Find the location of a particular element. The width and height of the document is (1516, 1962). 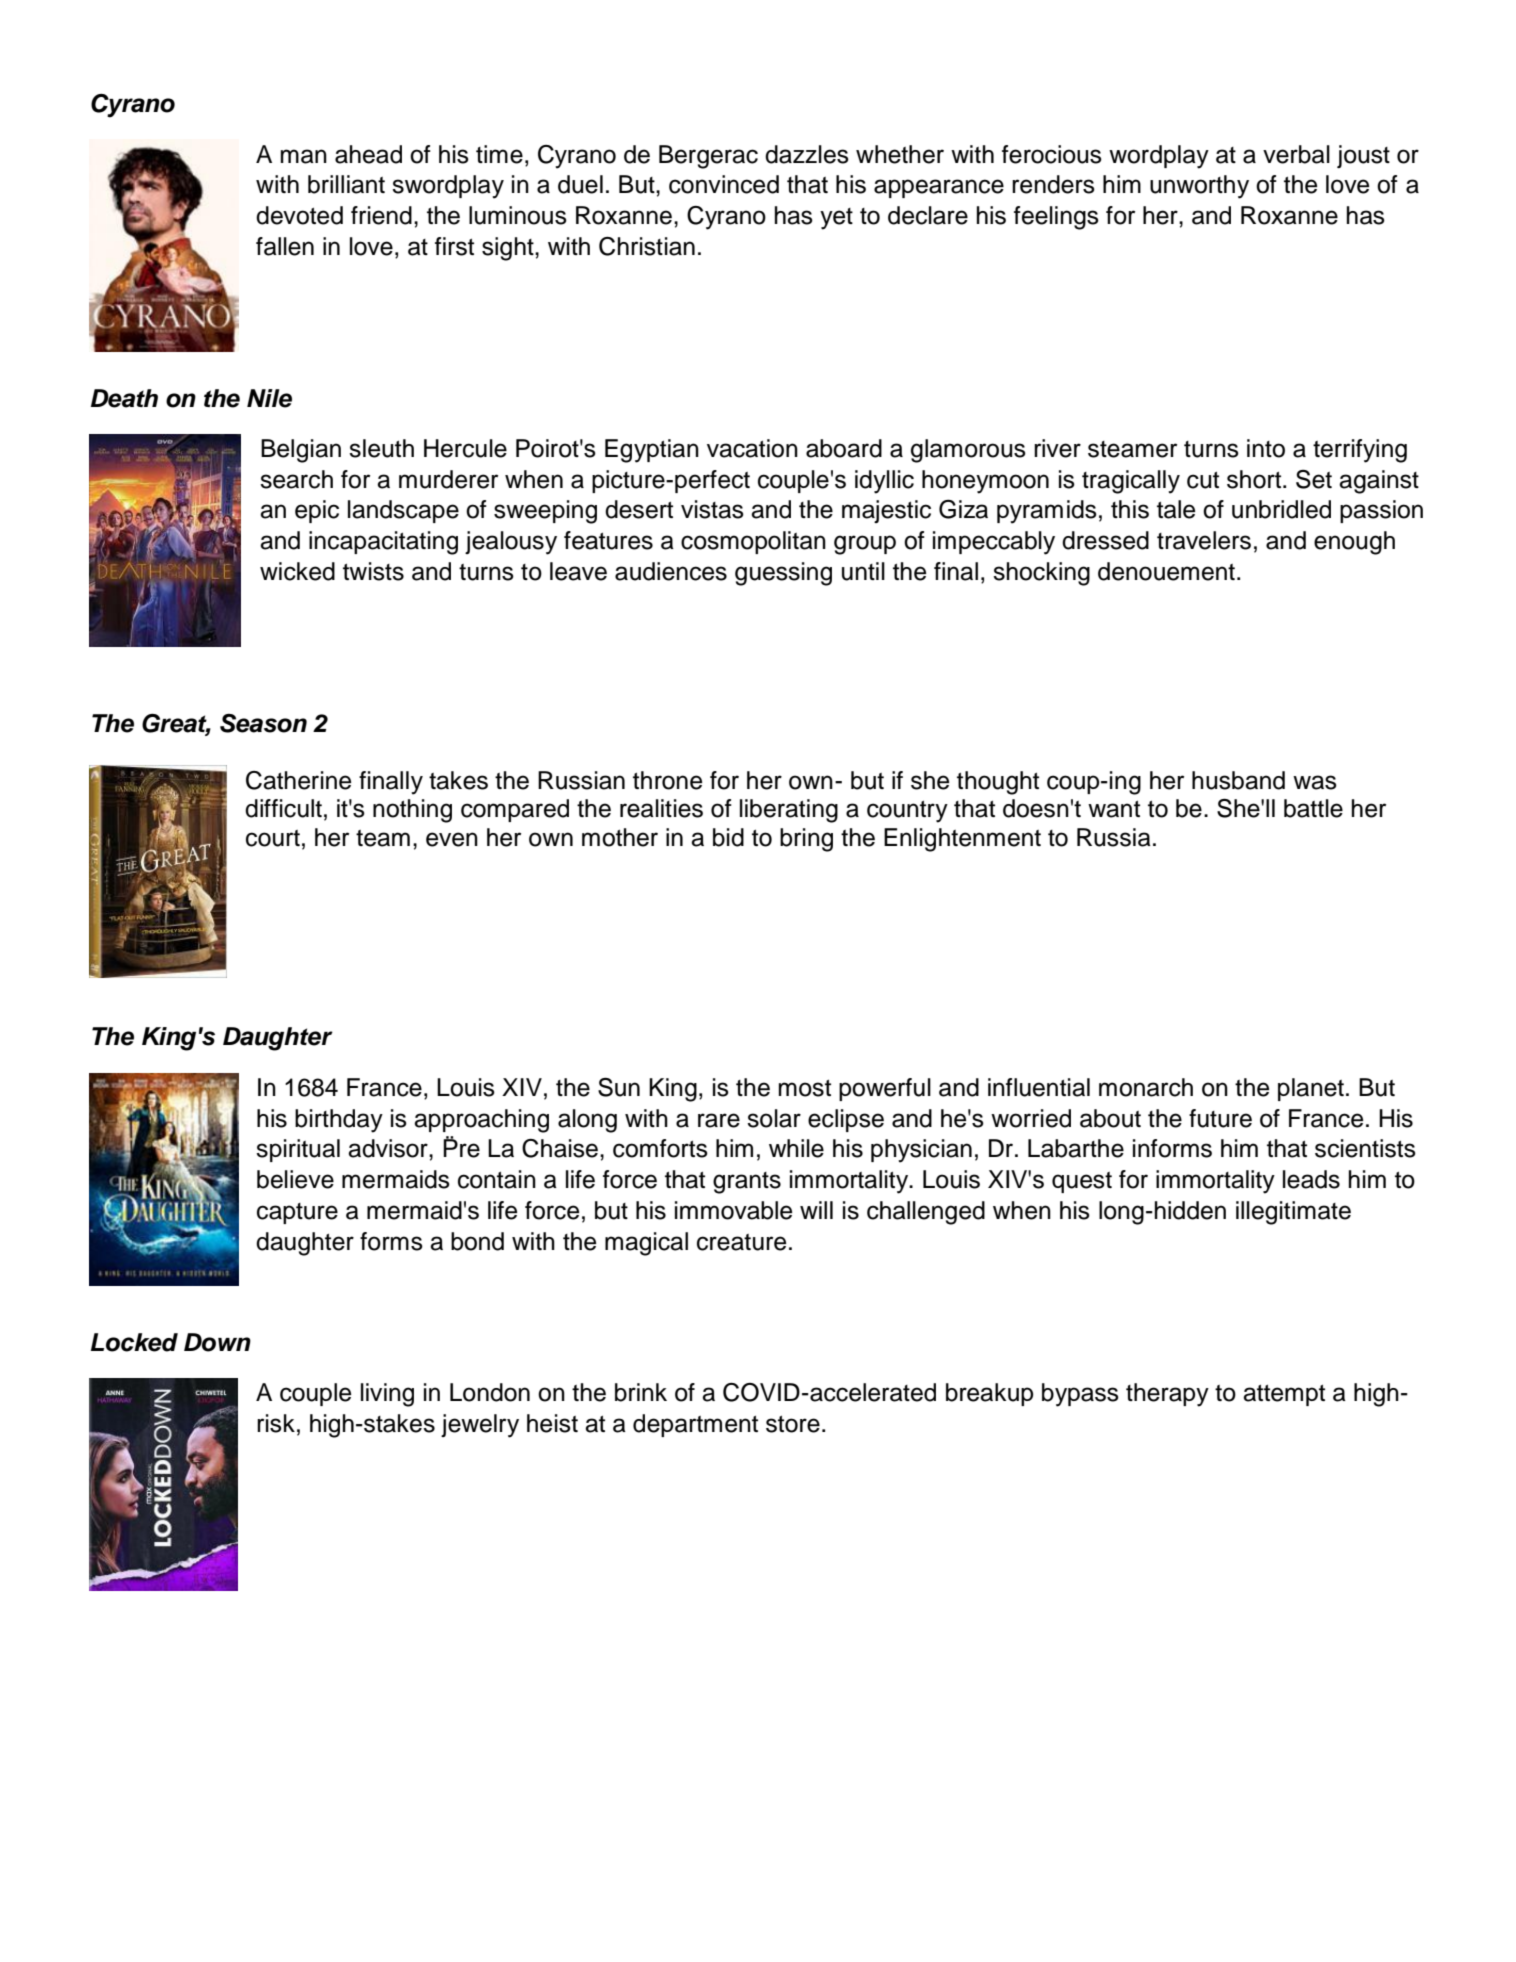

husband is located at coordinates (1238, 780).
